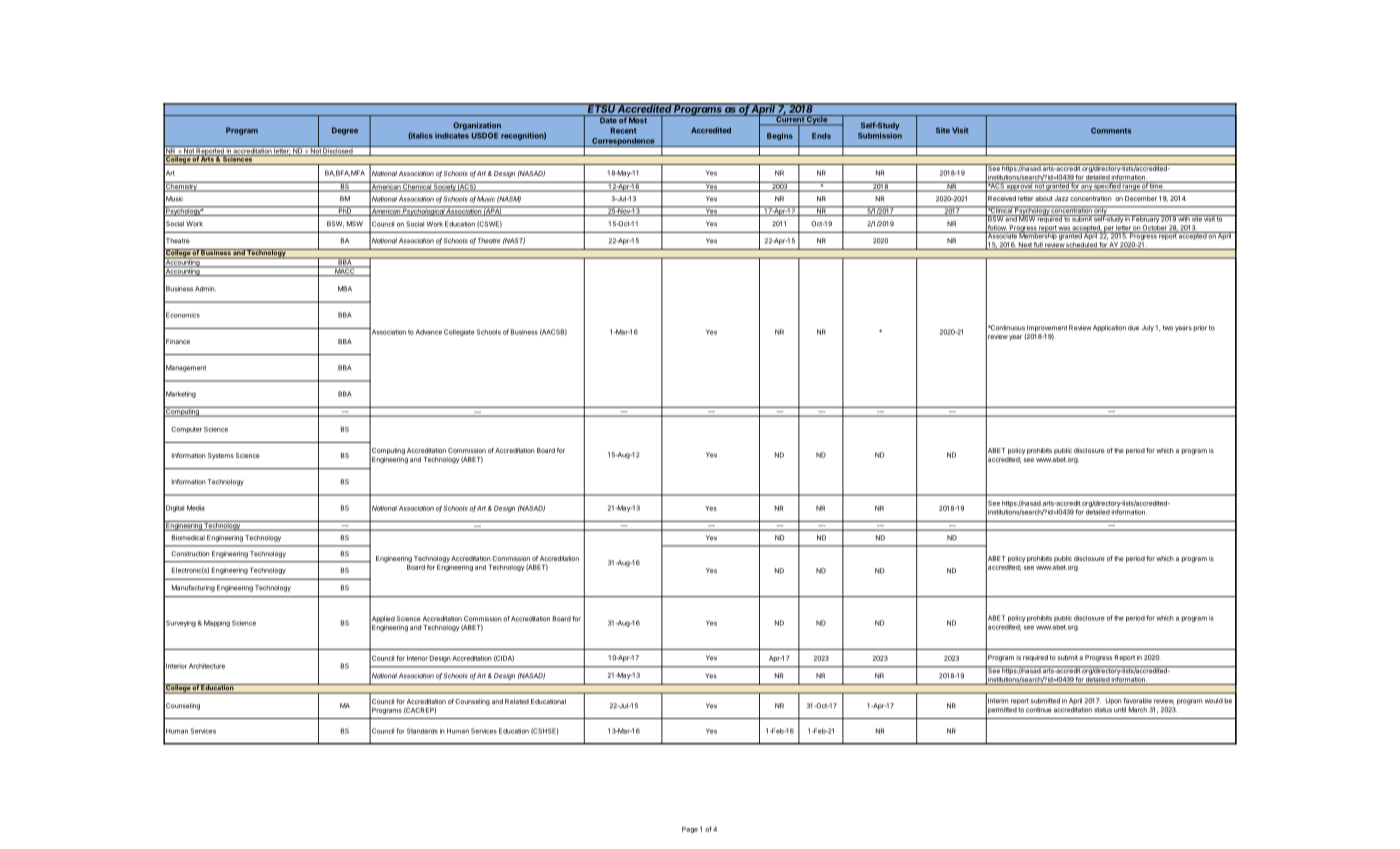 Image resolution: width=1400 pixels, height=849 pixels. I want to click on Comments, so click(1111, 131).
